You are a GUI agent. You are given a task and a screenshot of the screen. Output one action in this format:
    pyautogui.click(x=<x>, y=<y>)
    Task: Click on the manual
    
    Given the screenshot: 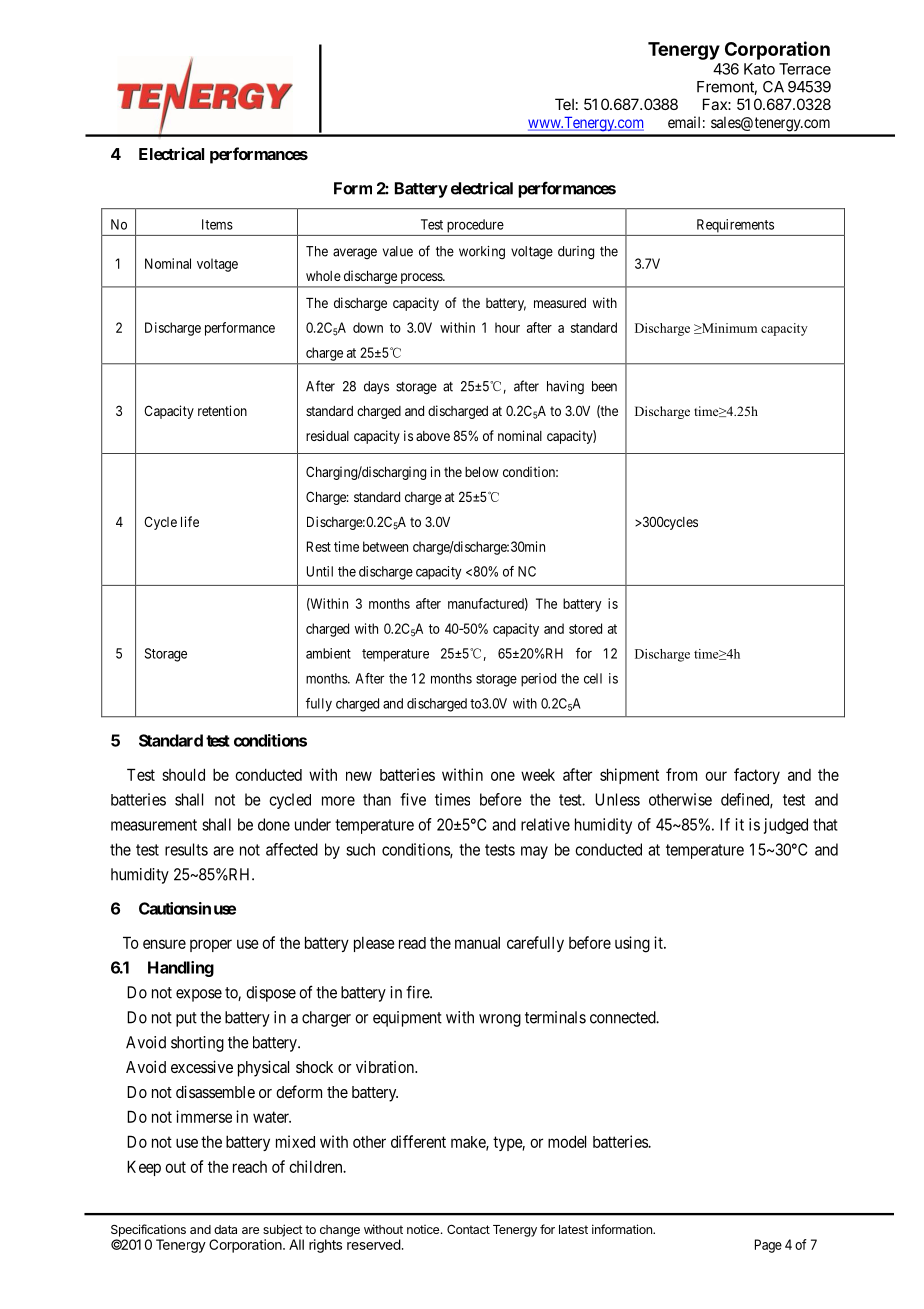 What is the action you would take?
    pyautogui.click(x=477, y=943)
